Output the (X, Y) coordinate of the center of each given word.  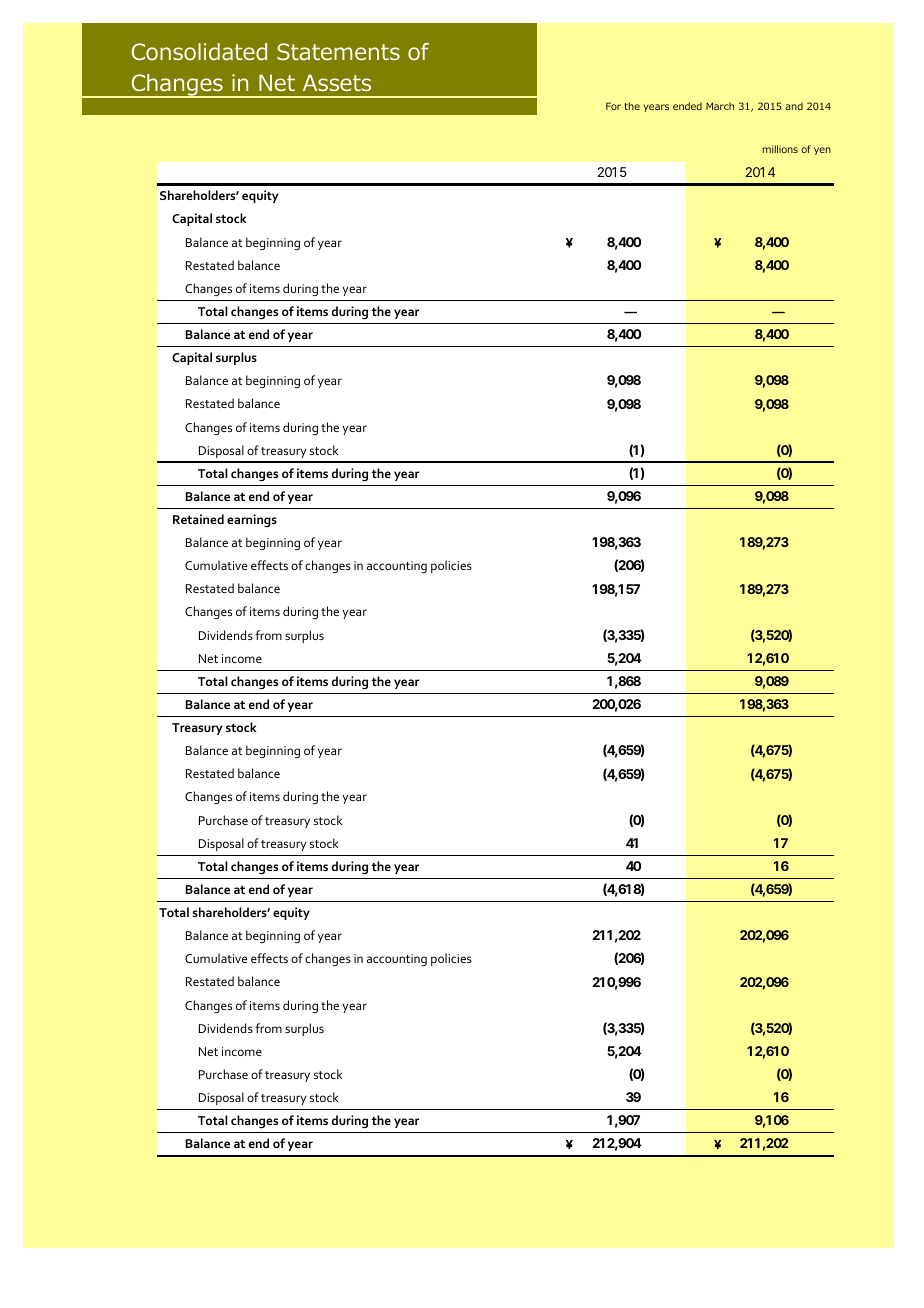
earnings (252, 521)
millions (780, 149)
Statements (338, 52)
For (613, 106)
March (720, 106)
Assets (337, 82)
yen (822, 151)
